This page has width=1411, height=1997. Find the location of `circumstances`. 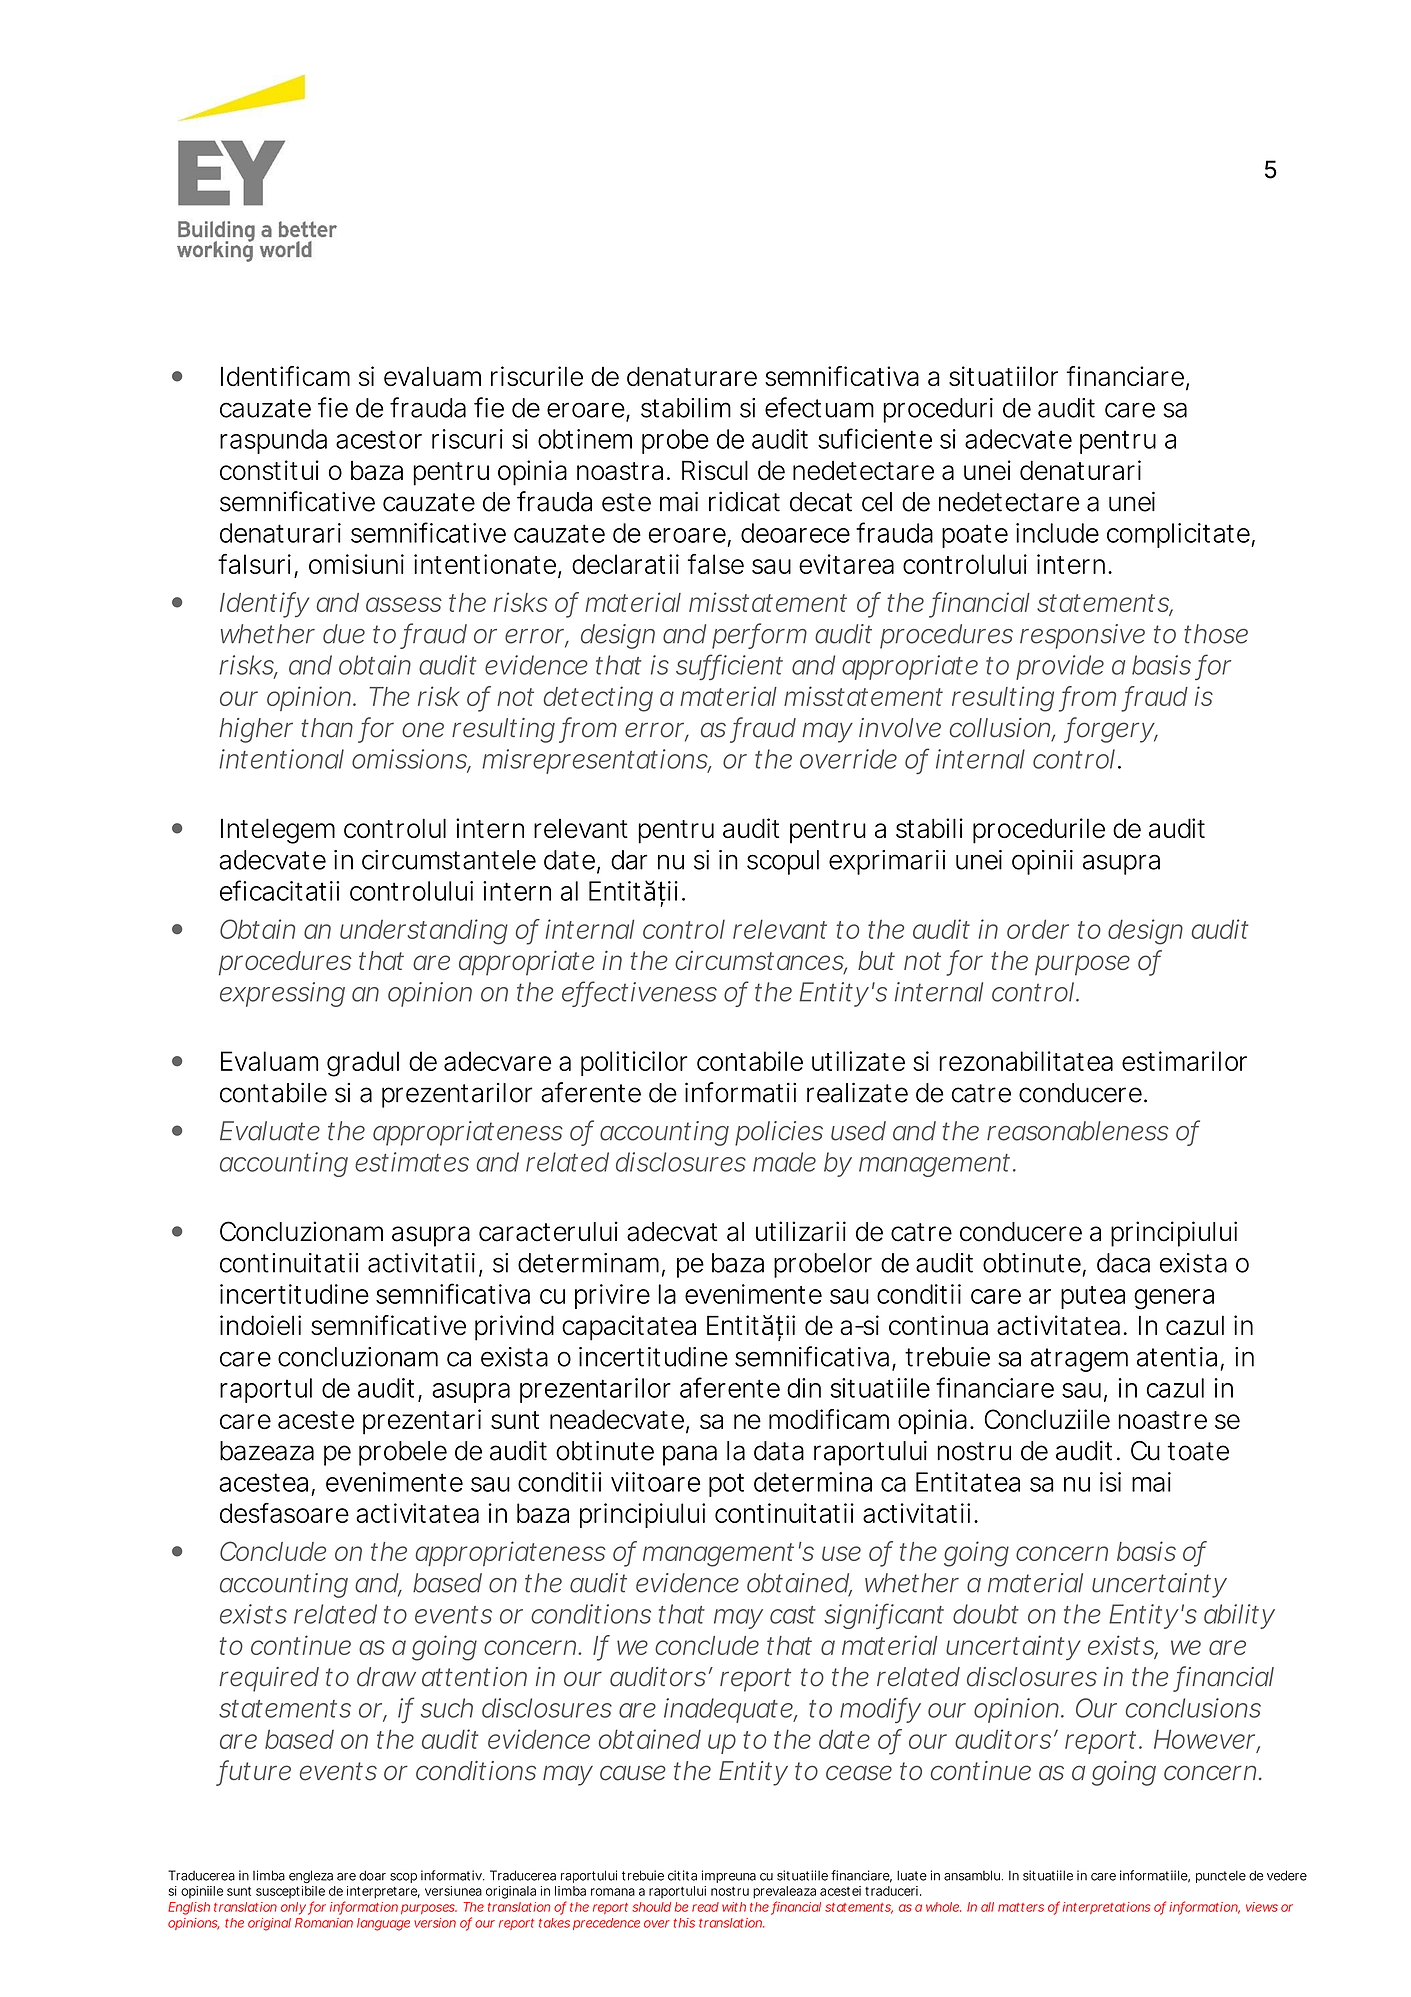

circumstances is located at coordinates (761, 962).
